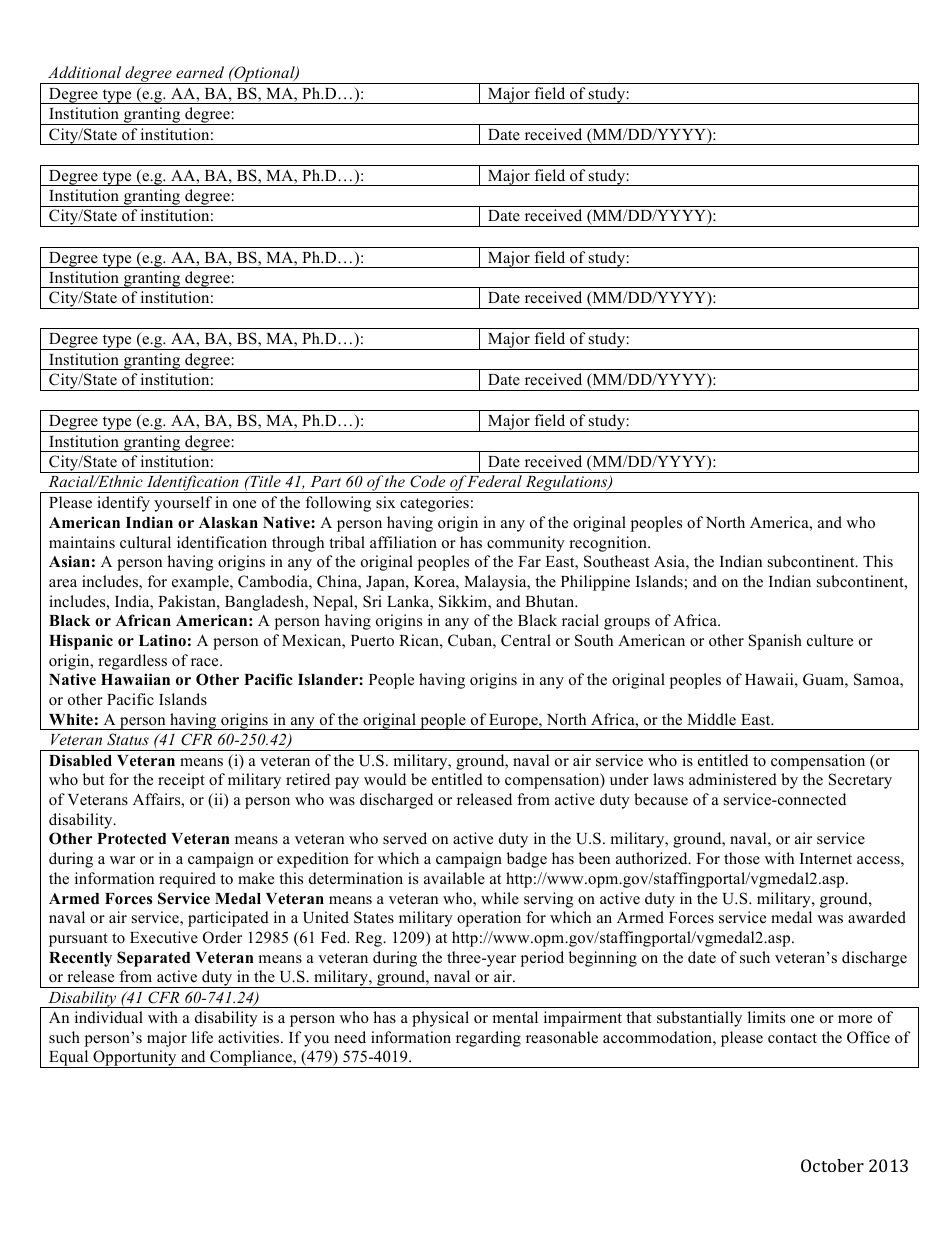 This document has width=952, height=1233. Describe the element at coordinates (385, 779) in the document. I see `would` at that location.
